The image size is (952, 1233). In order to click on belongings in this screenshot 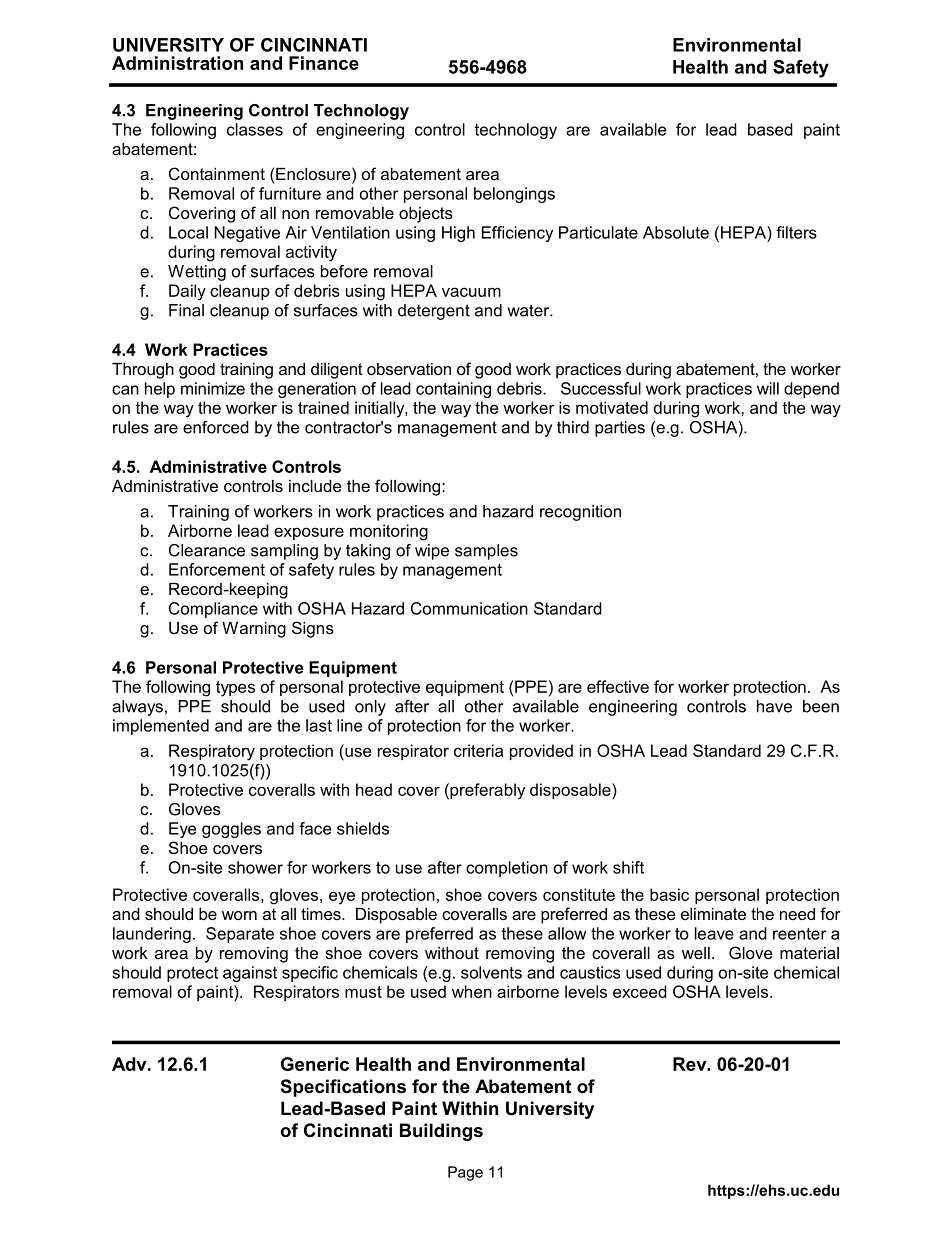, I will do `click(514, 195)`.
